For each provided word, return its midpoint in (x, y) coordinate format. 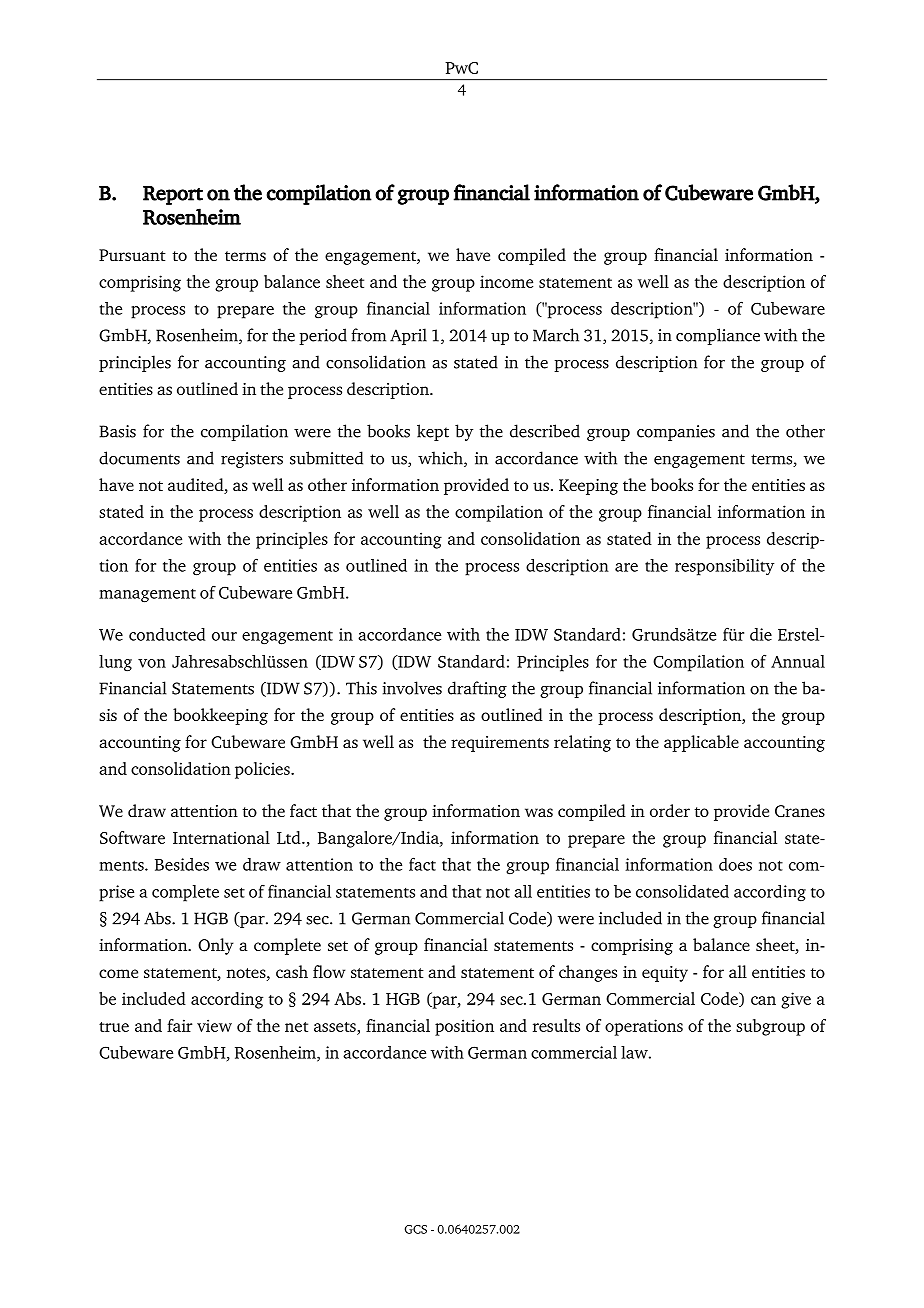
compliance (718, 336)
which (441, 459)
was (539, 812)
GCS (415, 1229)
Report (173, 195)
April (408, 336)
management (147, 596)
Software (132, 837)
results (556, 1025)
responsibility (724, 567)
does (735, 864)
